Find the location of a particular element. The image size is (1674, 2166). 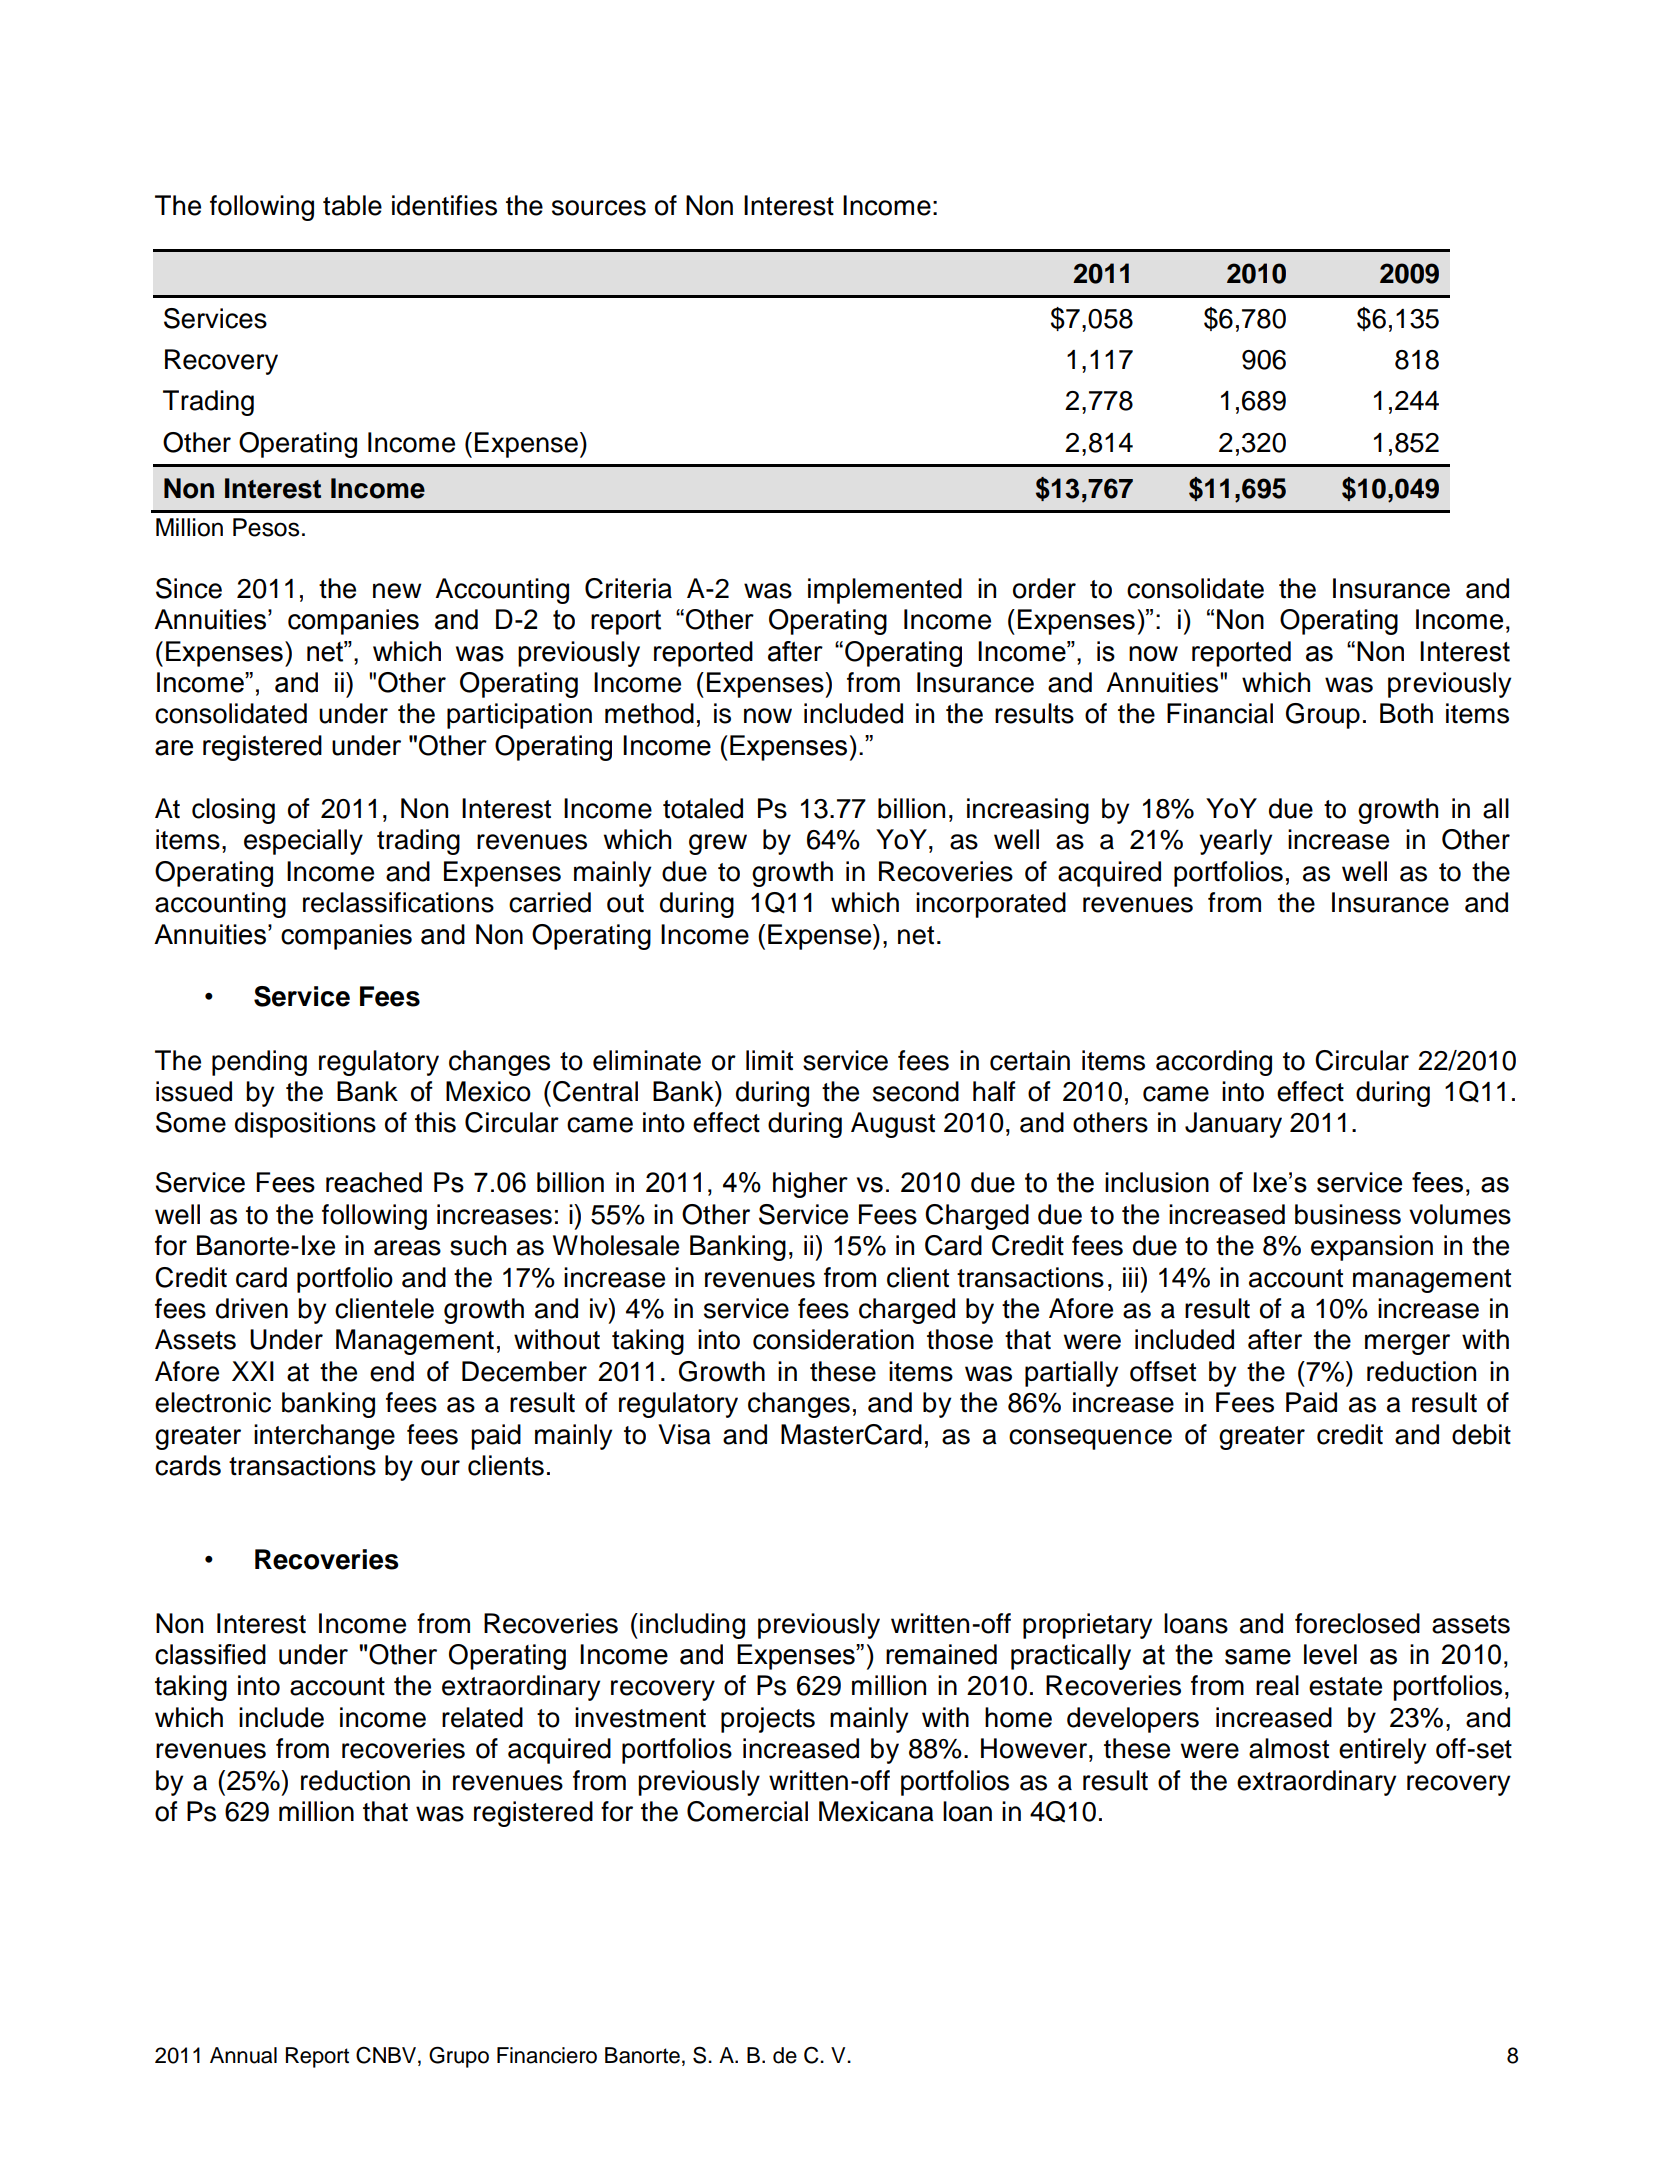

dispositions is located at coordinates (305, 1125).
